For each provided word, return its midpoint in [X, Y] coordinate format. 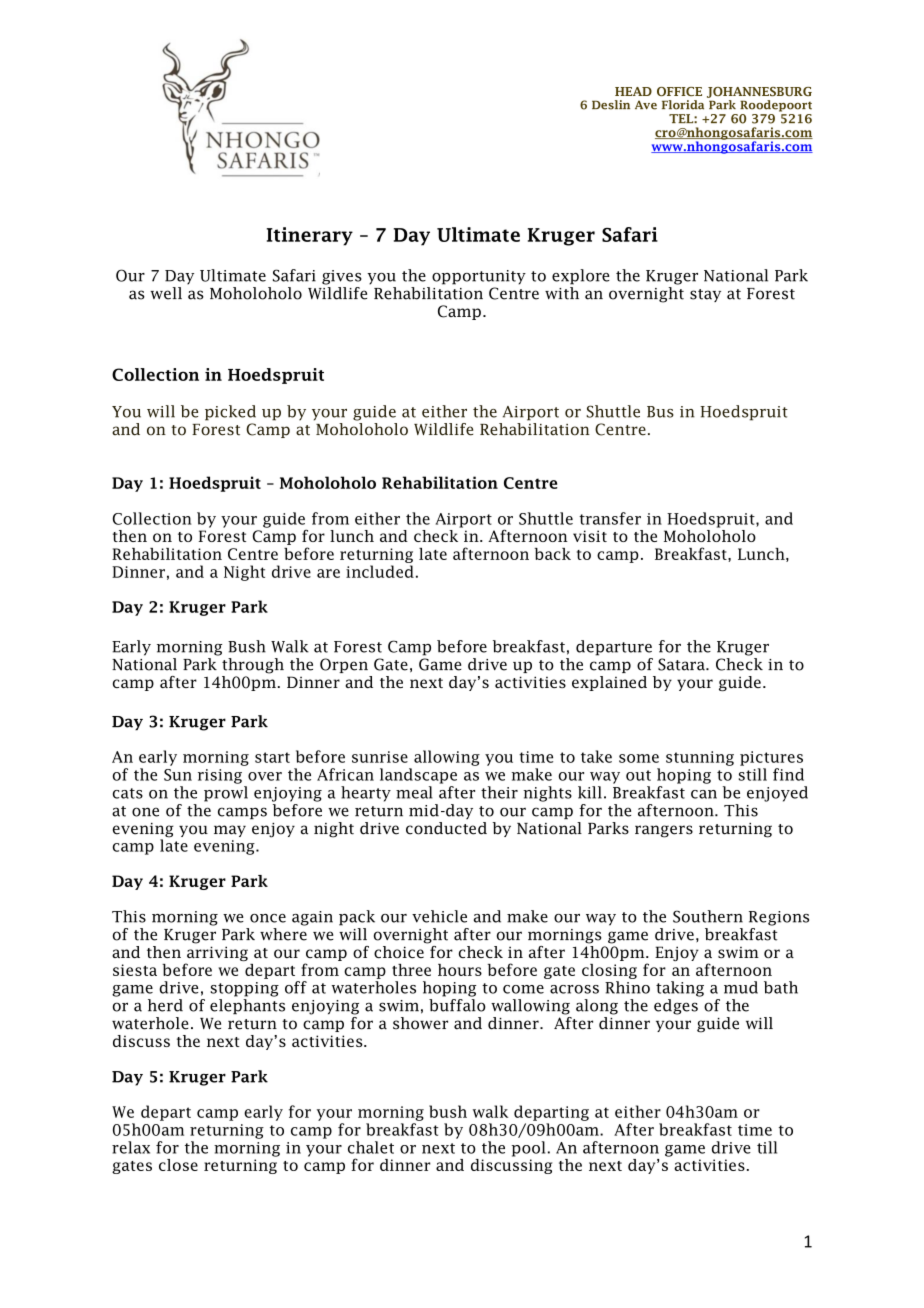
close [178, 1165]
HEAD [633, 91]
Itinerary [310, 236]
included [380, 571]
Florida [683, 105]
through [253, 666]
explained [609, 683]
